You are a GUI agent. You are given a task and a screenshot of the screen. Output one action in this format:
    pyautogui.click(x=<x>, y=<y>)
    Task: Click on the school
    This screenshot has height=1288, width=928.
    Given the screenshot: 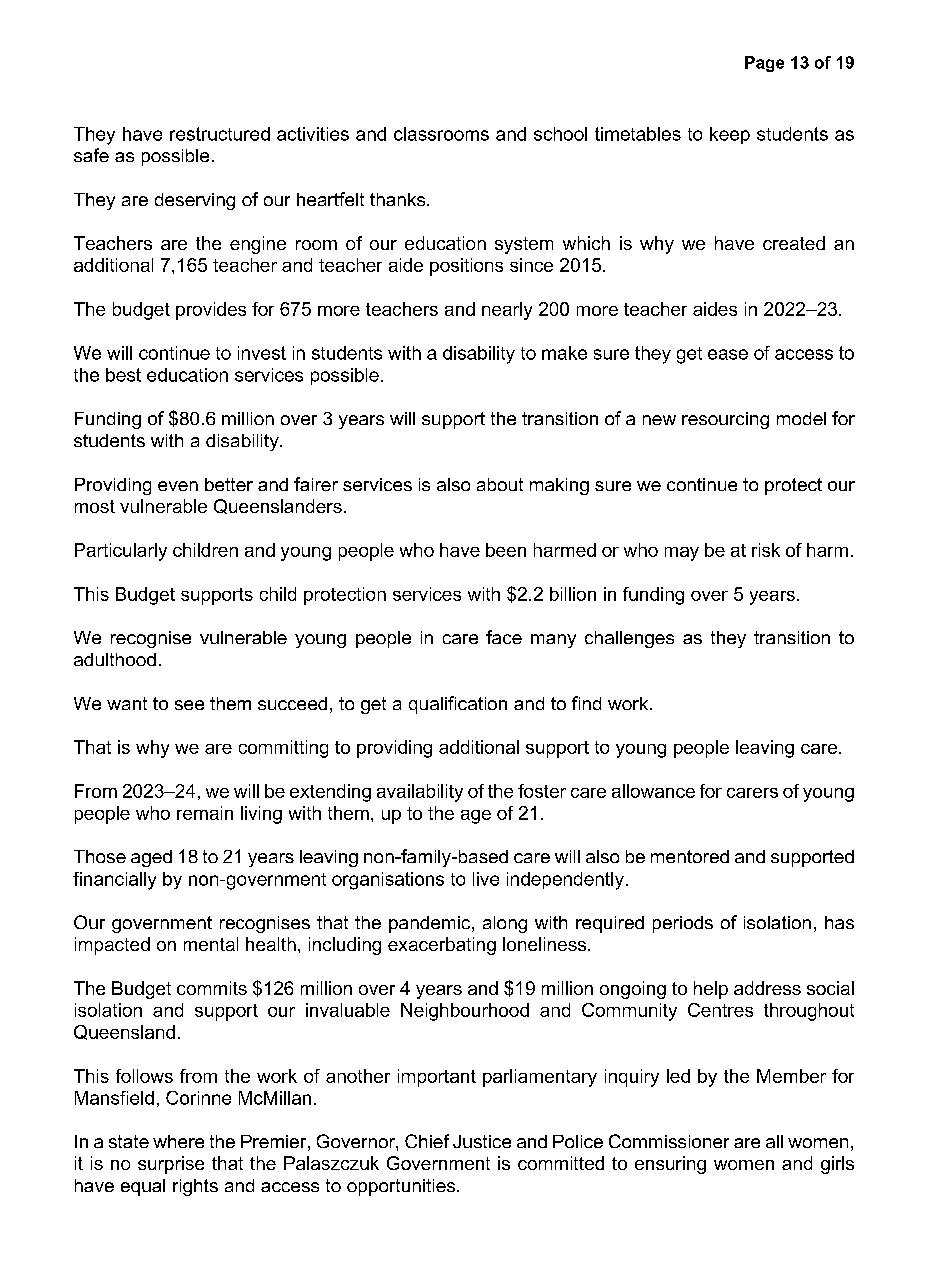 What is the action you would take?
    pyautogui.click(x=560, y=134)
